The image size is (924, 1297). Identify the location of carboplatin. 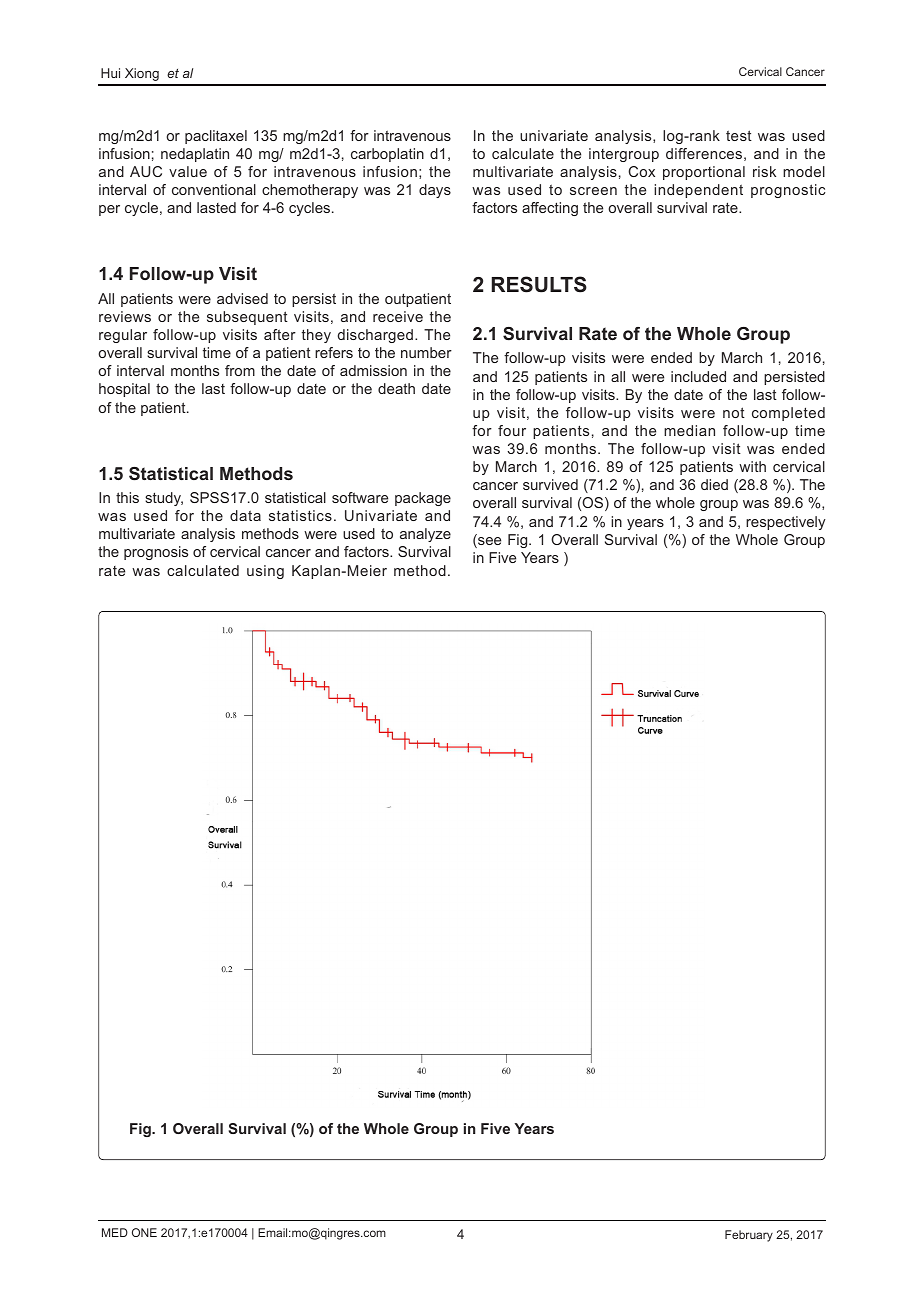
(387, 155).
